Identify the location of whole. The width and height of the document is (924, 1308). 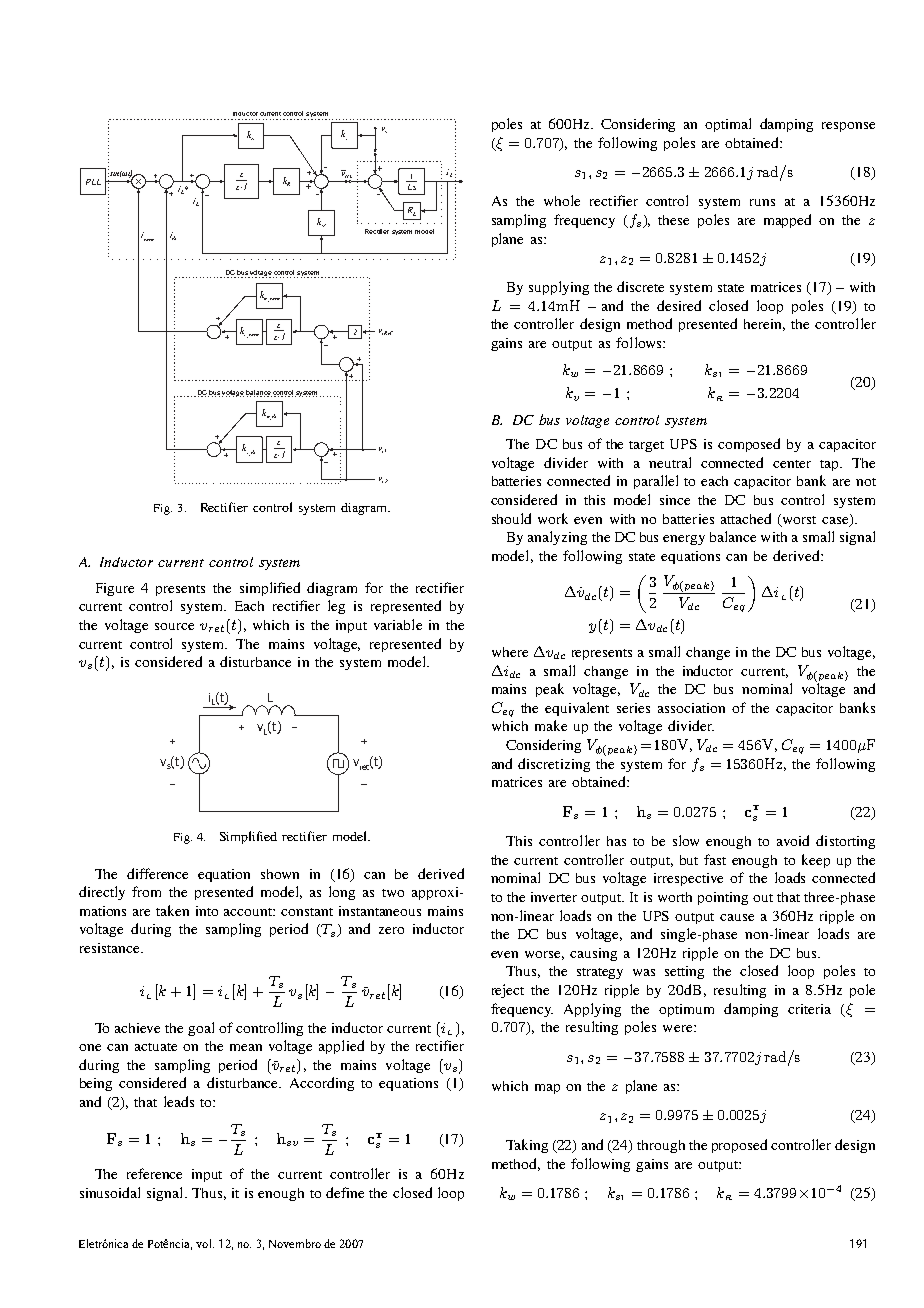
(562, 200).
